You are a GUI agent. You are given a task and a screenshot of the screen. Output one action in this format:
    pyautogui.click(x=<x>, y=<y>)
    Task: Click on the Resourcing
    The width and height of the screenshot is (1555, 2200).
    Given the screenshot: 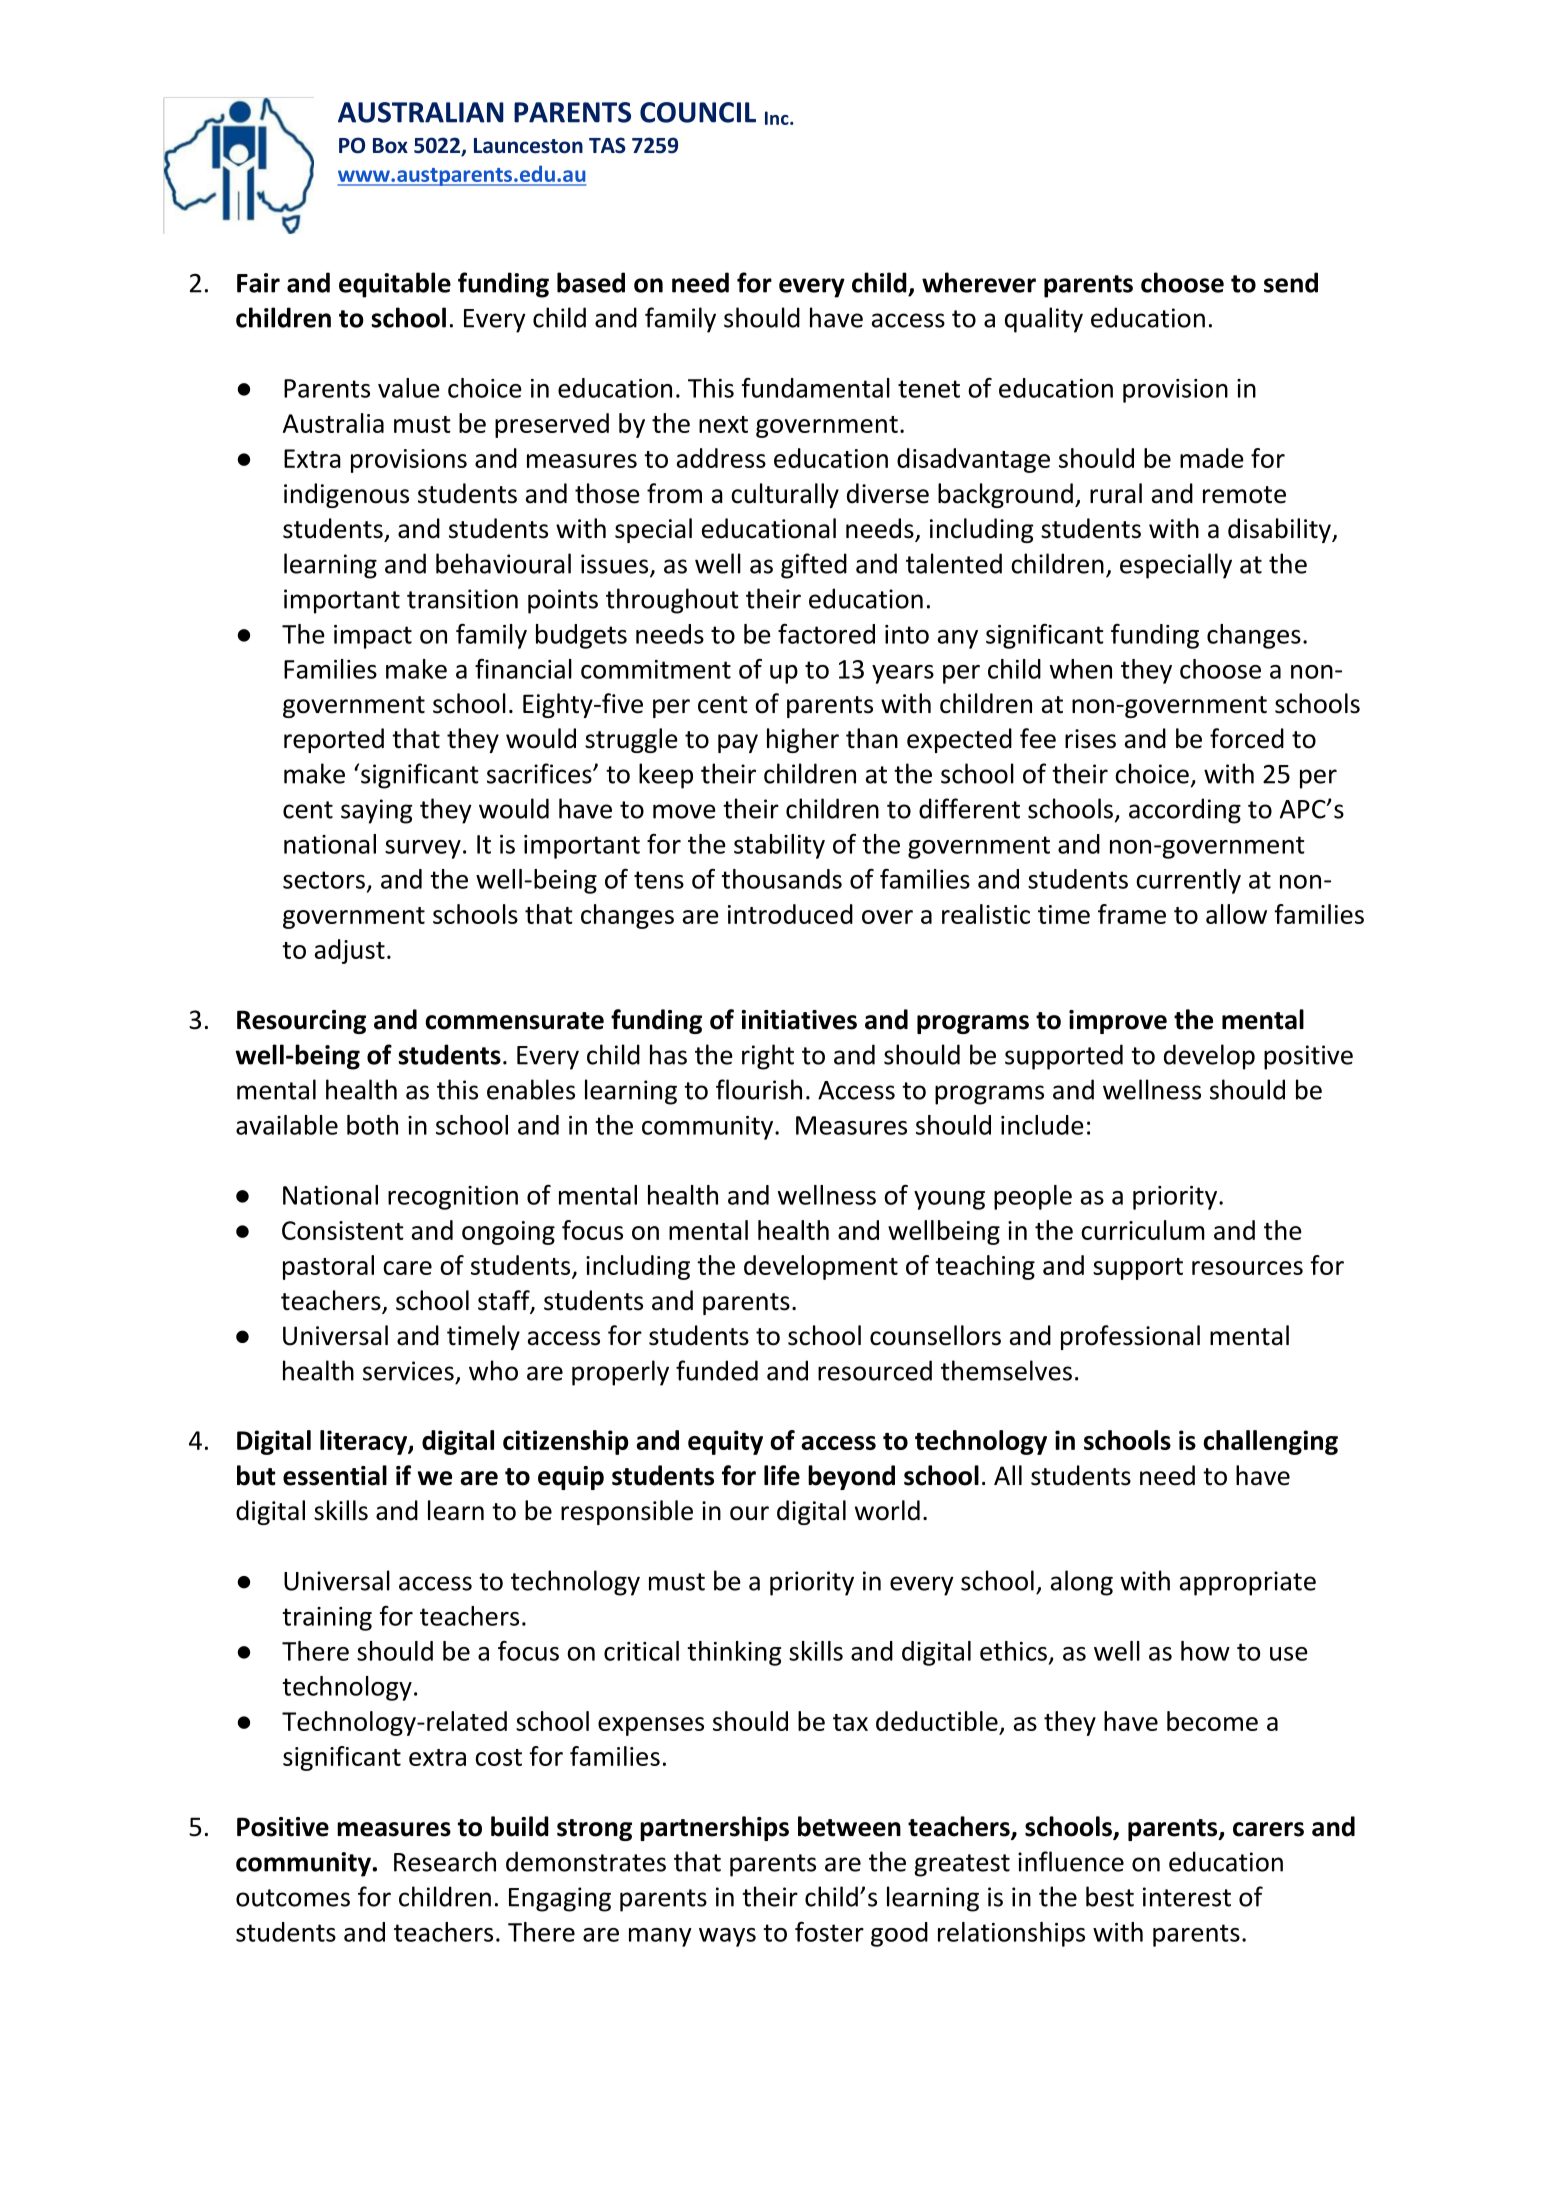 What is the action you would take?
    pyautogui.click(x=301, y=1022)
